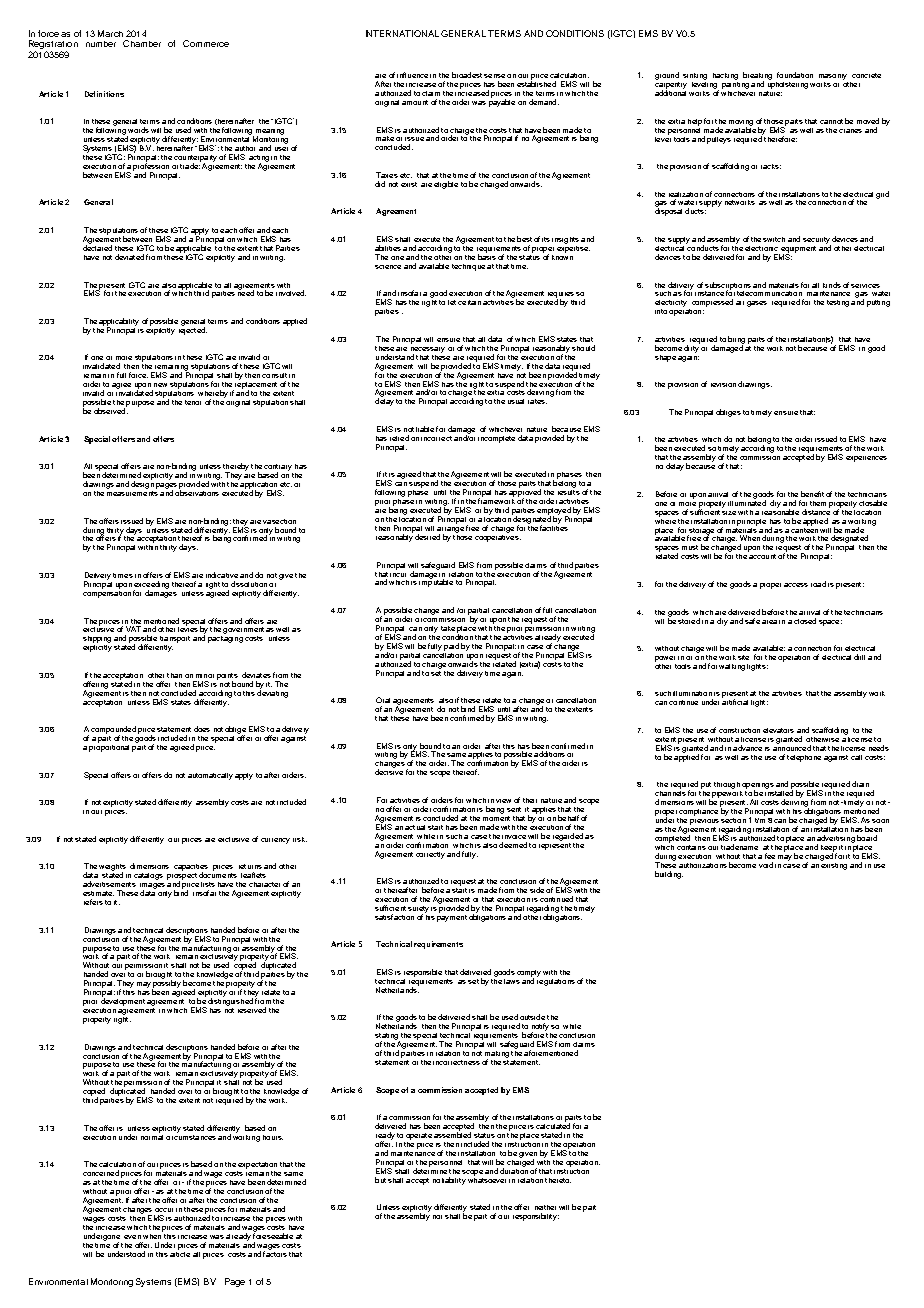 This screenshot has width=924, height=1308. Describe the element at coordinates (142, 43) in the screenshot. I see `Chamber` at that location.
